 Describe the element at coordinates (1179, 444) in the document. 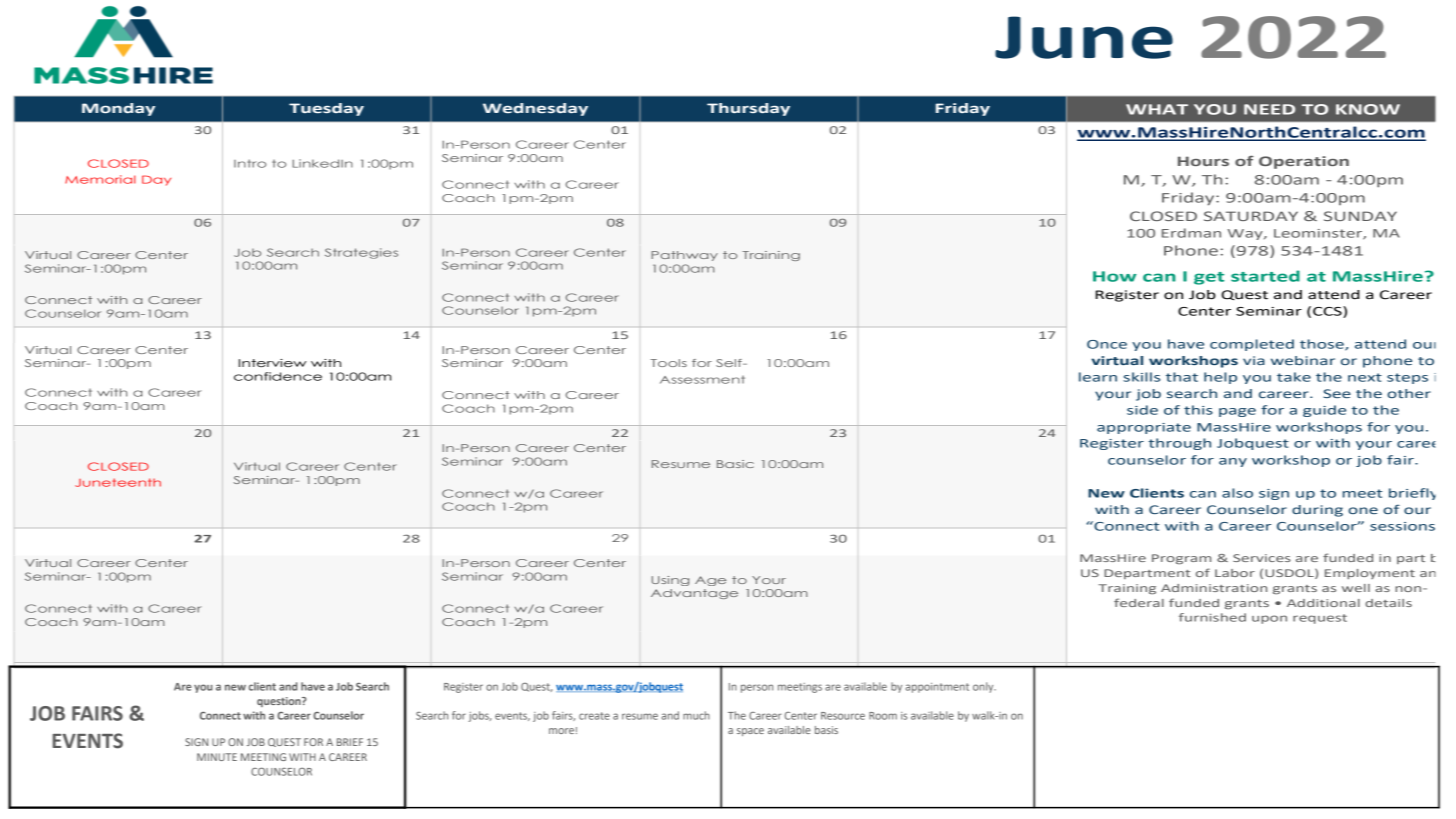

I see `through` at that location.
